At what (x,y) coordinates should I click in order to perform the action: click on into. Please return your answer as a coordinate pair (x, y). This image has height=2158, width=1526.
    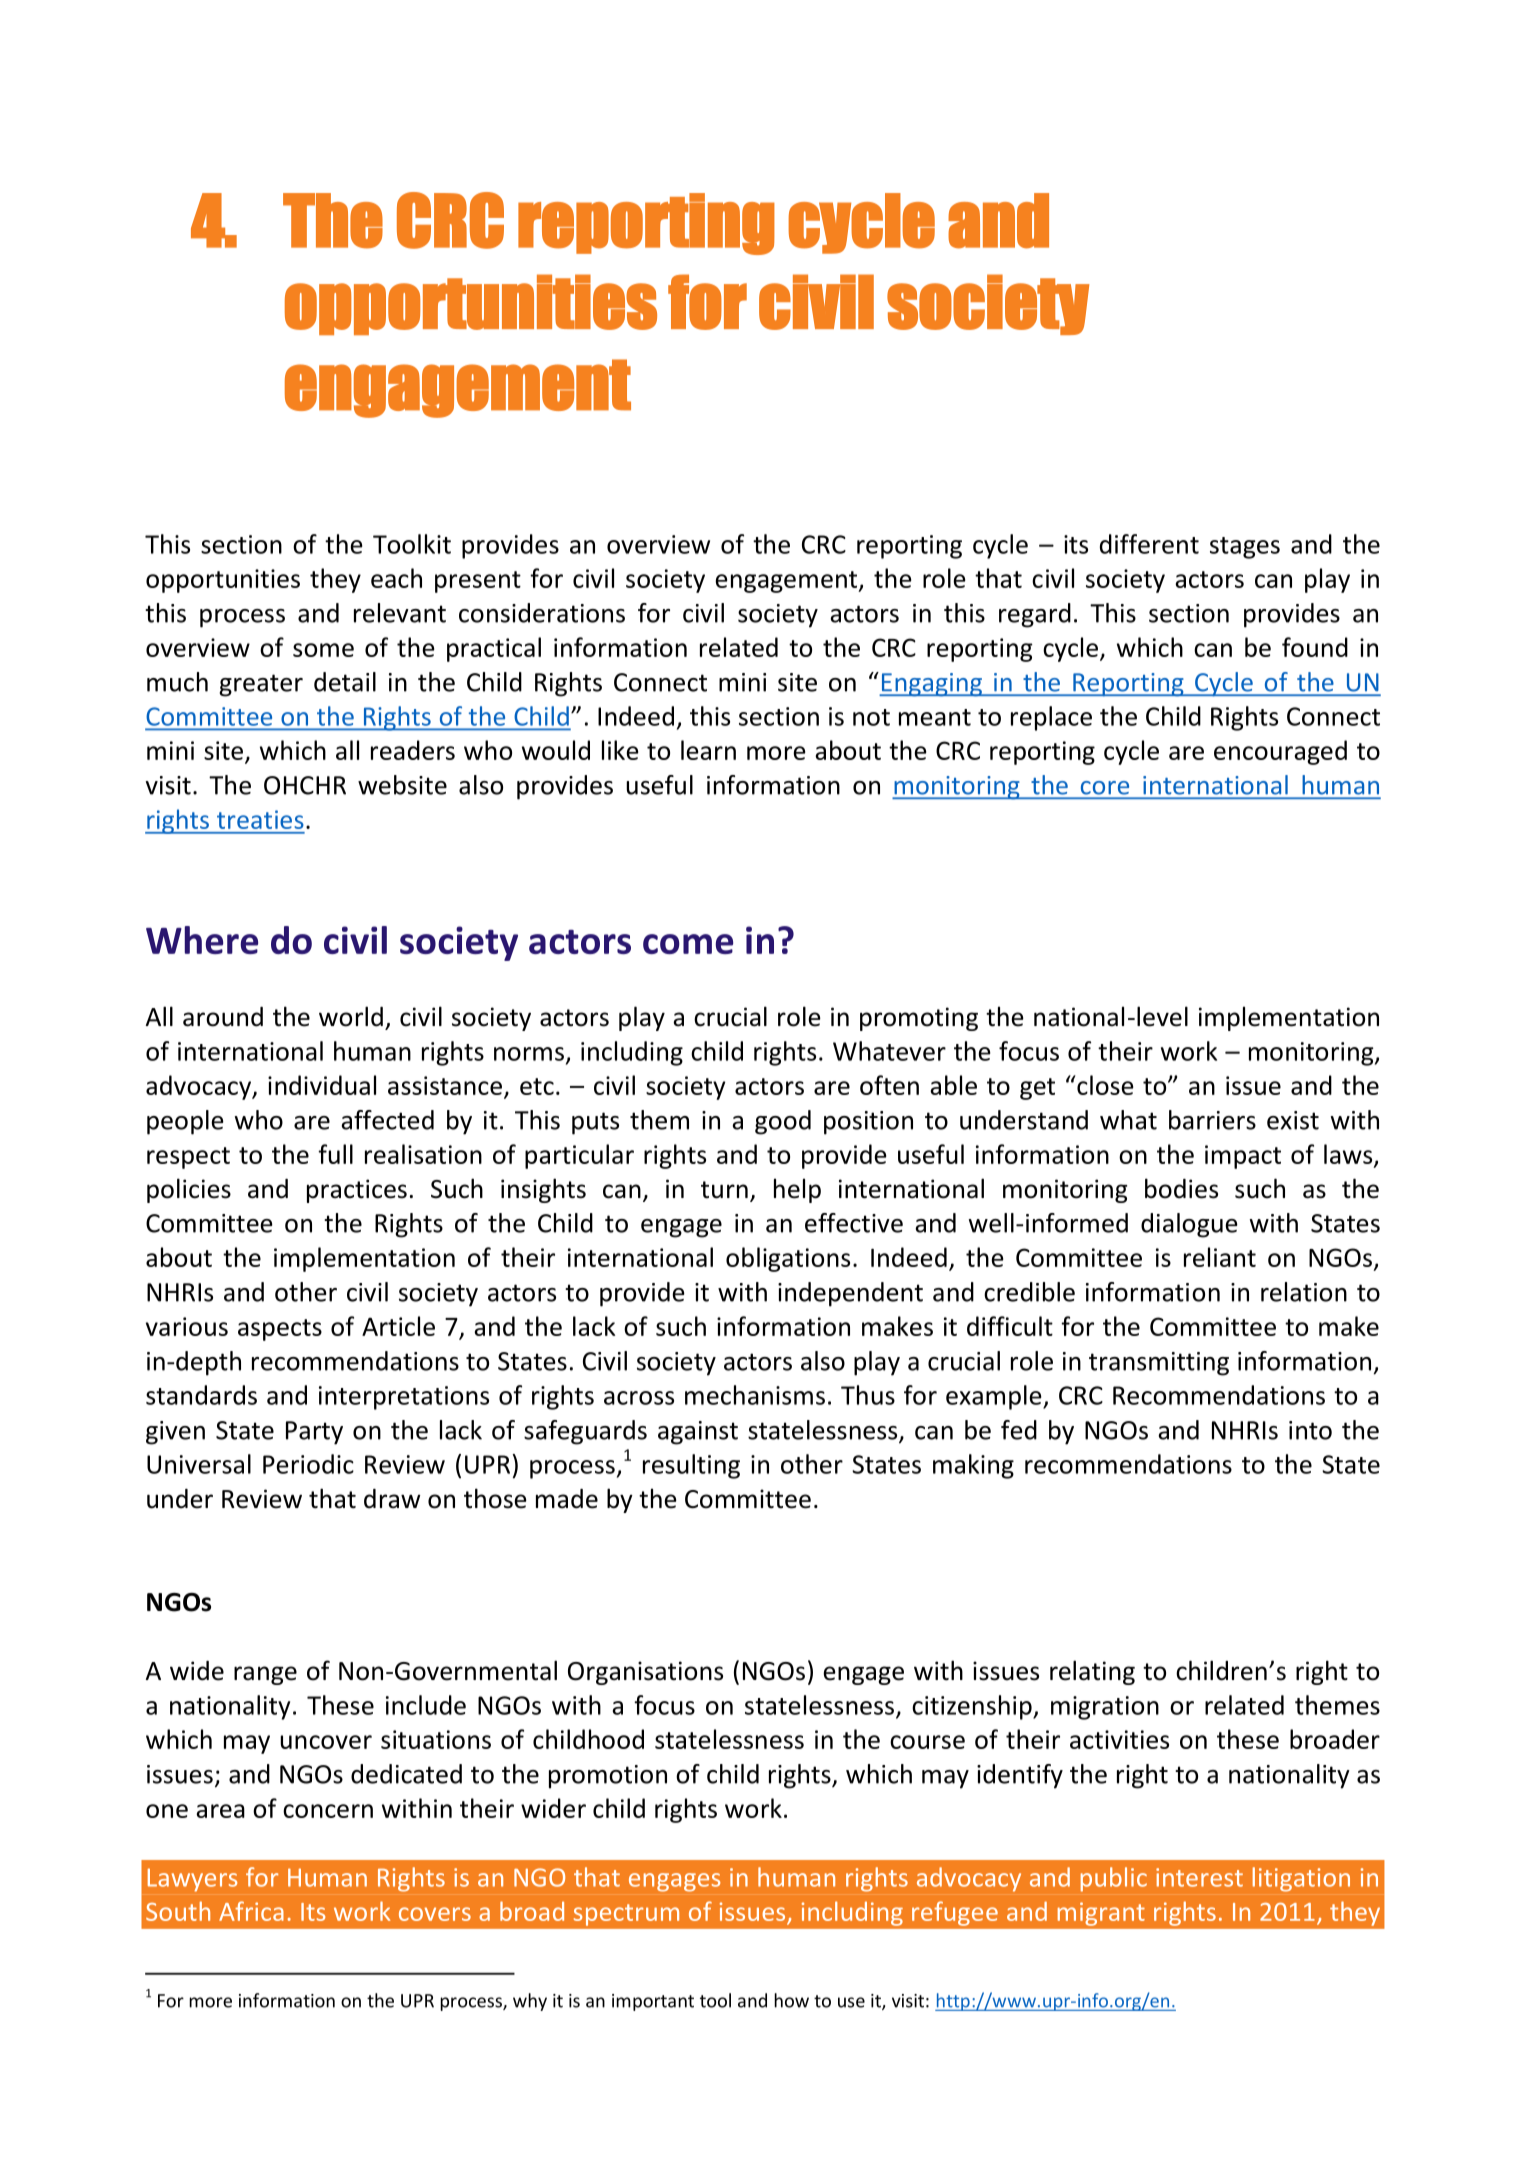
    Looking at the image, I should click on (1310, 1430).
